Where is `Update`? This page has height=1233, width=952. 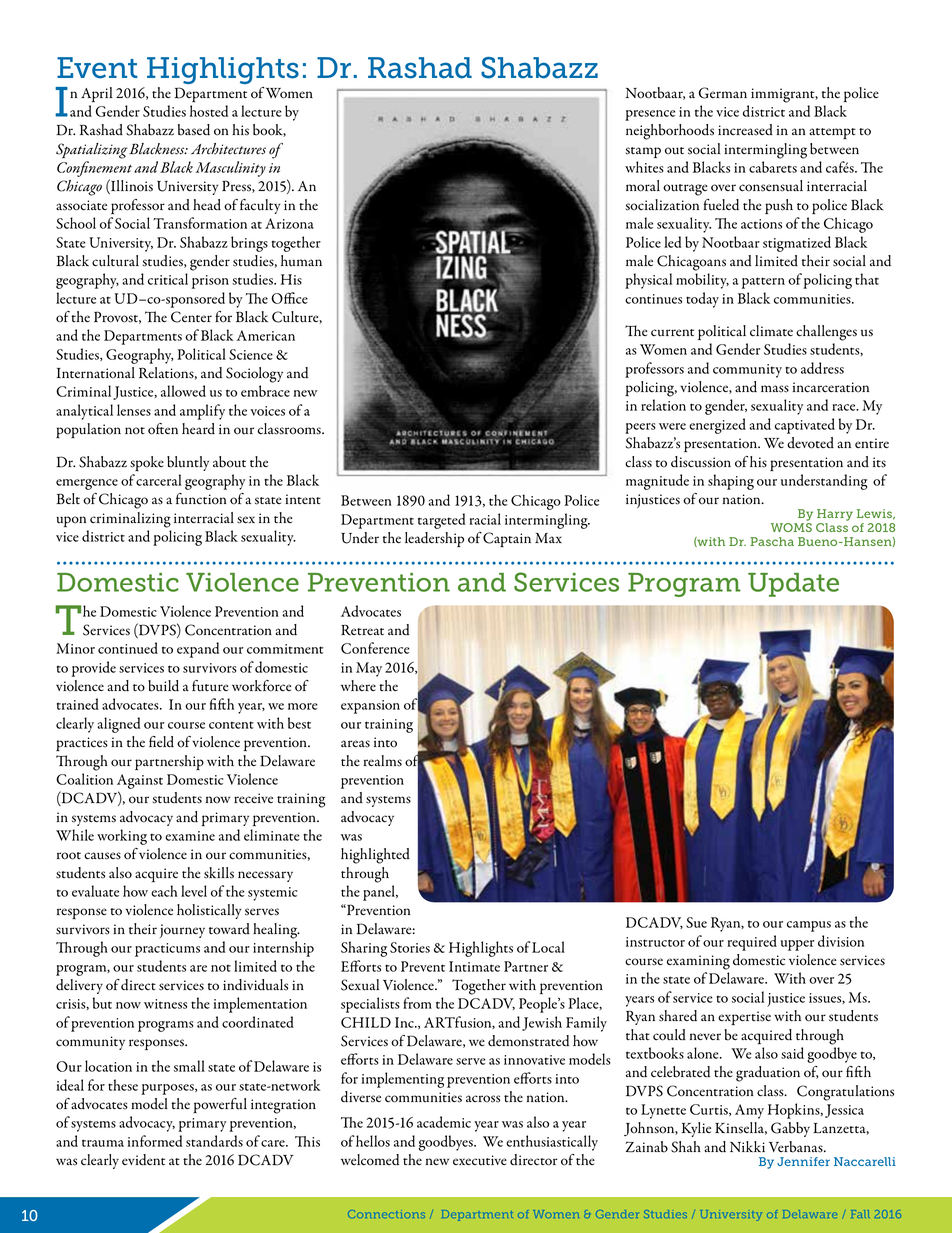 Update is located at coordinates (793, 585).
